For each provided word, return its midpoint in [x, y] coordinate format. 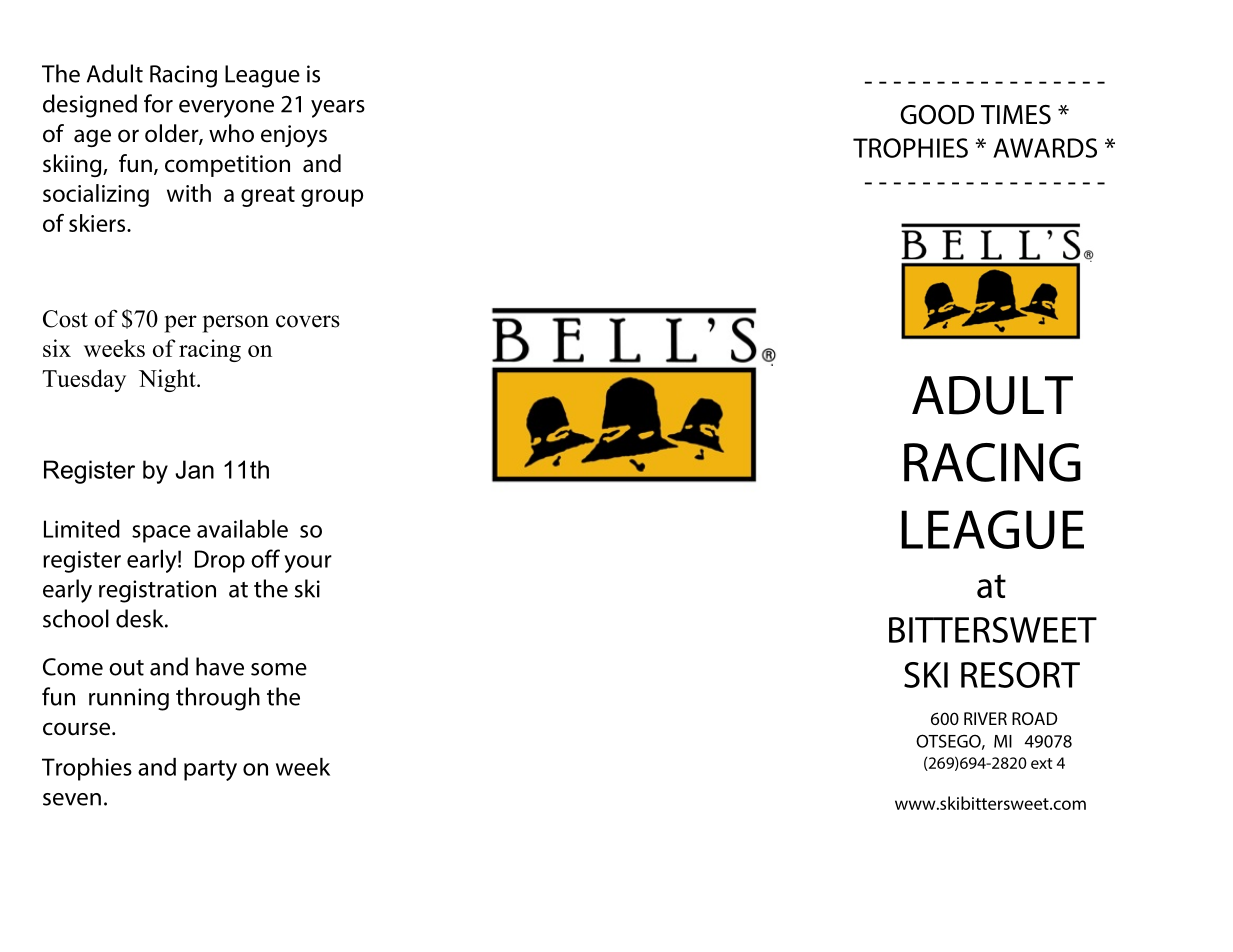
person [236, 324]
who [231, 133]
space [161, 534]
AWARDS [1045, 148]
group [332, 198]
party [210, 770]
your [308, 564]
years [338, 109]
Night [168, 380]
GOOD [937, 115]
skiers [98, 223]
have [220, 666]
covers [308, 321]
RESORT [1020, 675]
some [279, 669]
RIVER [985, 718]
